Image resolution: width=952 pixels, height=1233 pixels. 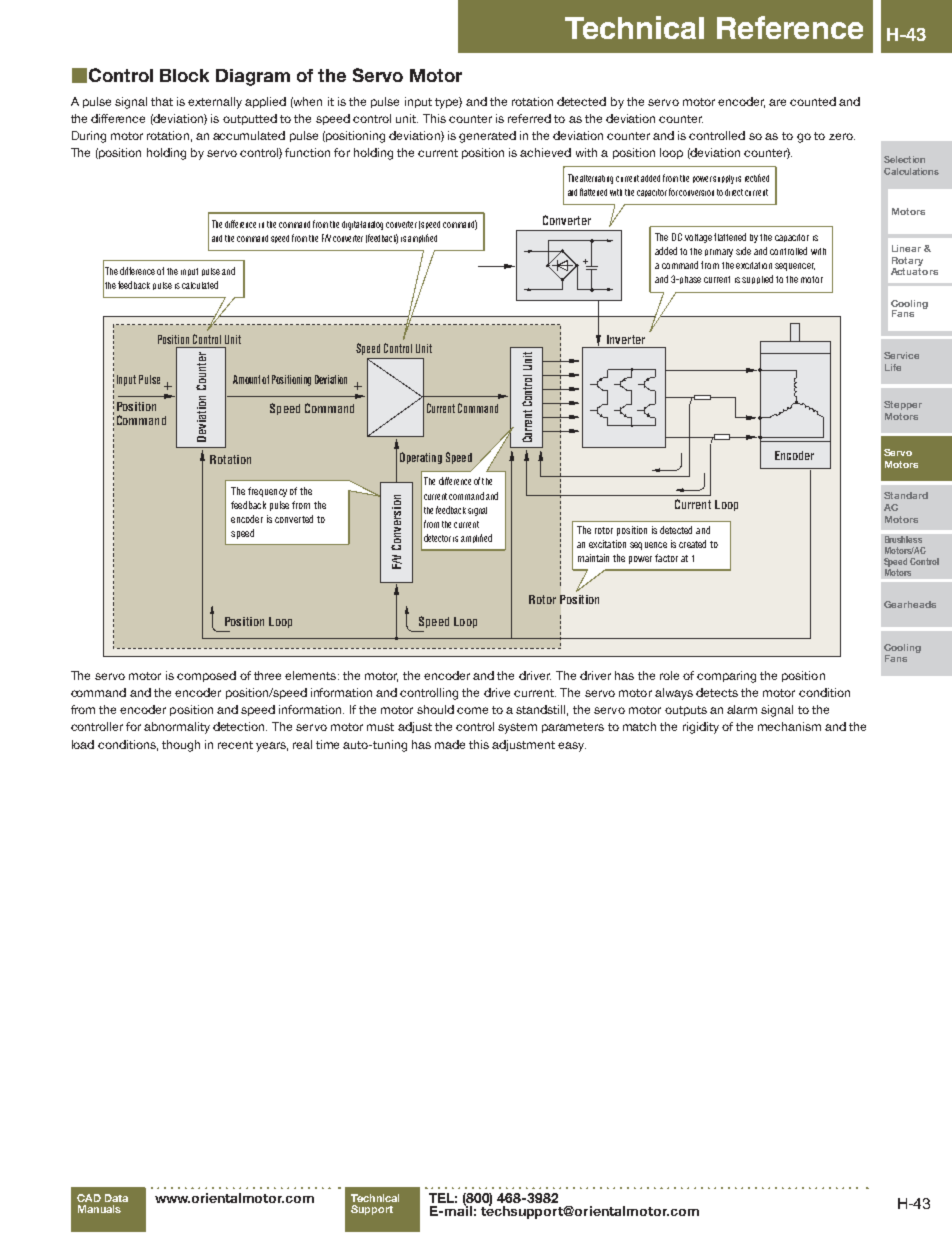 I want to click on system, so click(x=517, y=728).
